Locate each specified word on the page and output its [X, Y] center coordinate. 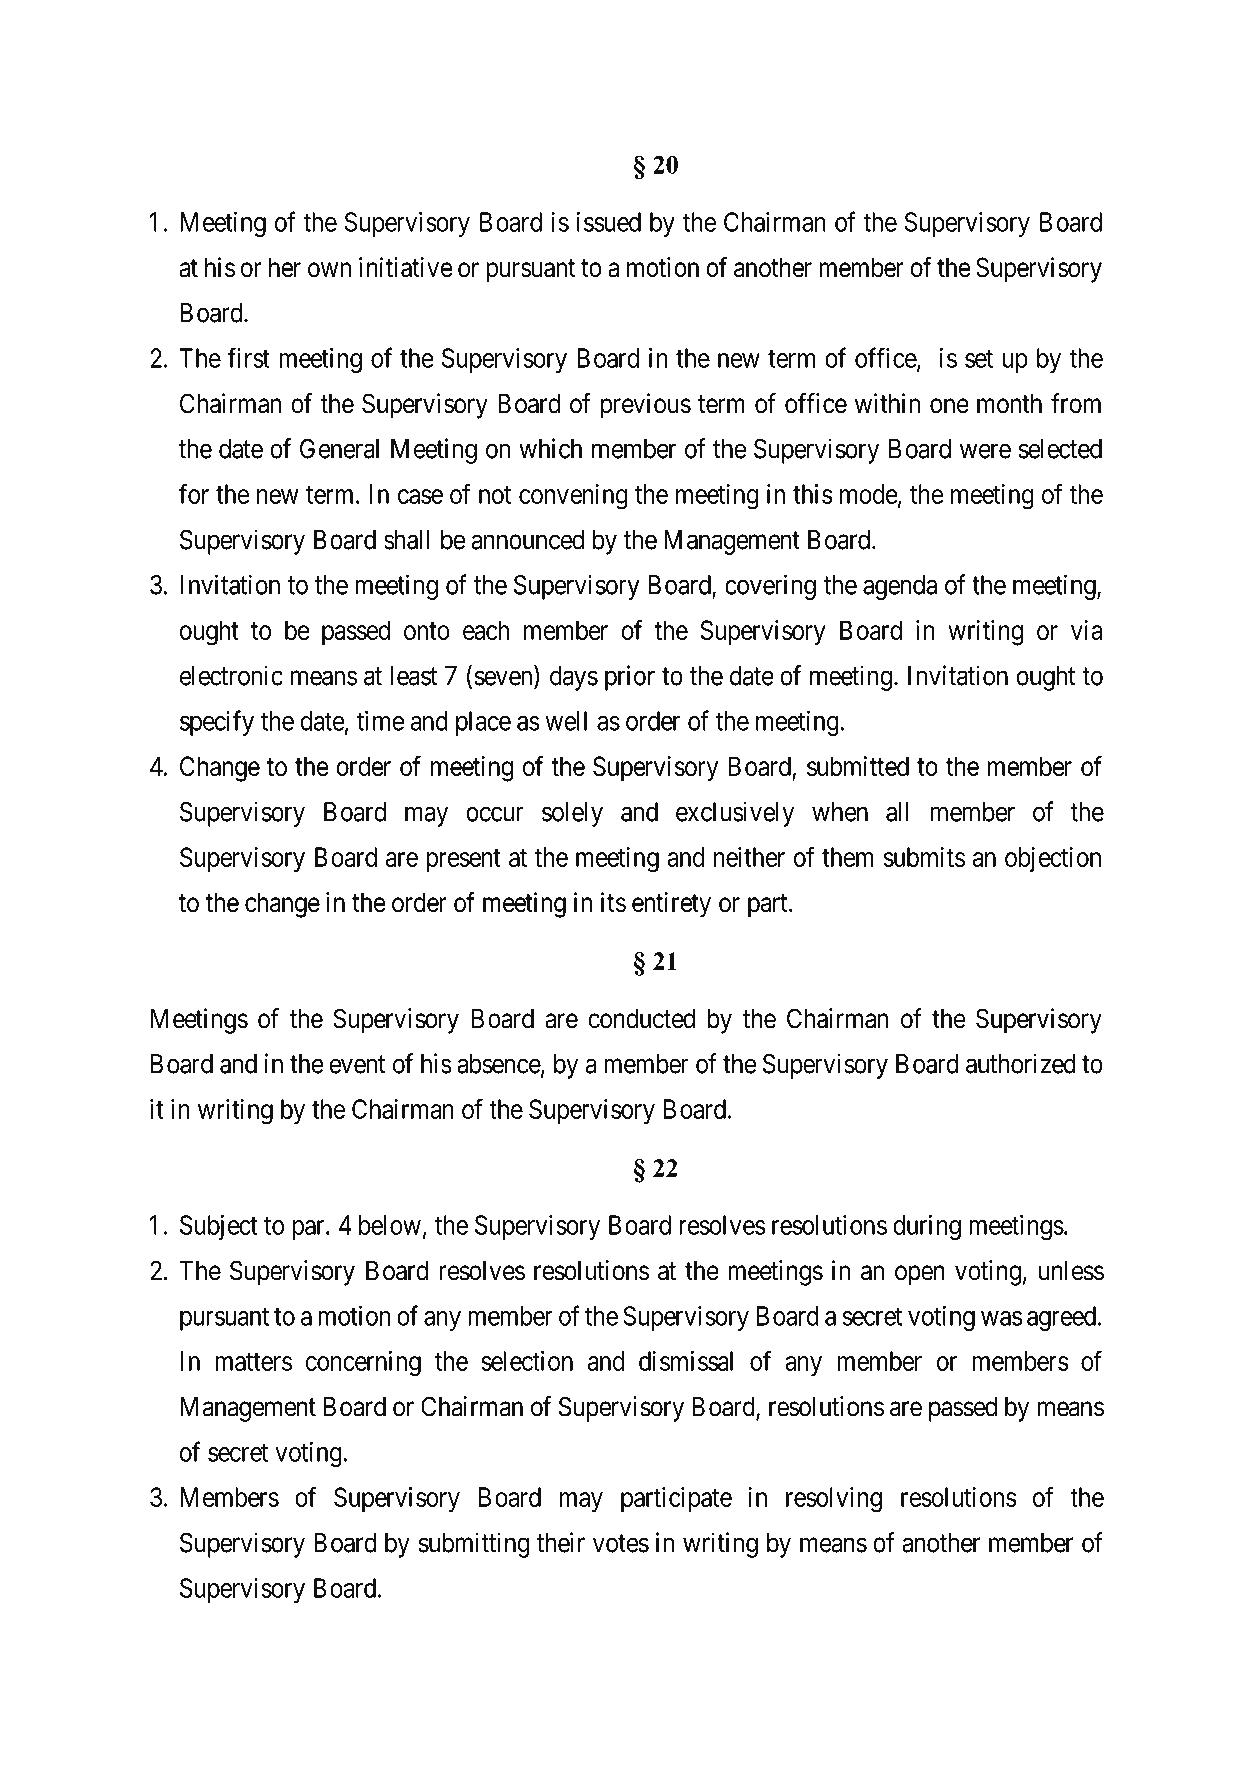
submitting [474, 1545]
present [463, 860]
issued [609, 222]
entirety [671, 905]
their [561, 1542]
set [979, 359]
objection [1053, 859]
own [329, 270]
